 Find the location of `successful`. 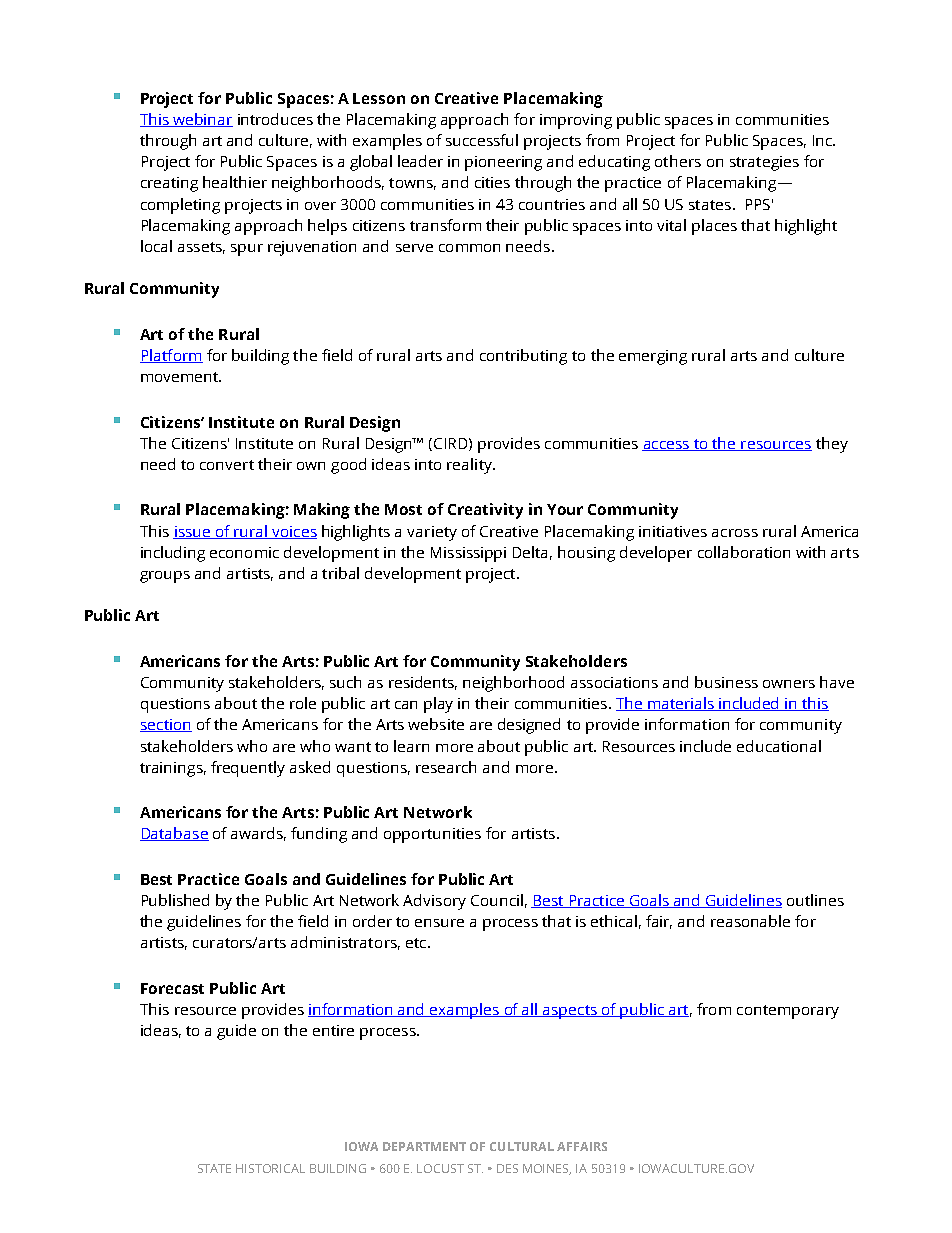

successful is located at coordinates (482, 140).
